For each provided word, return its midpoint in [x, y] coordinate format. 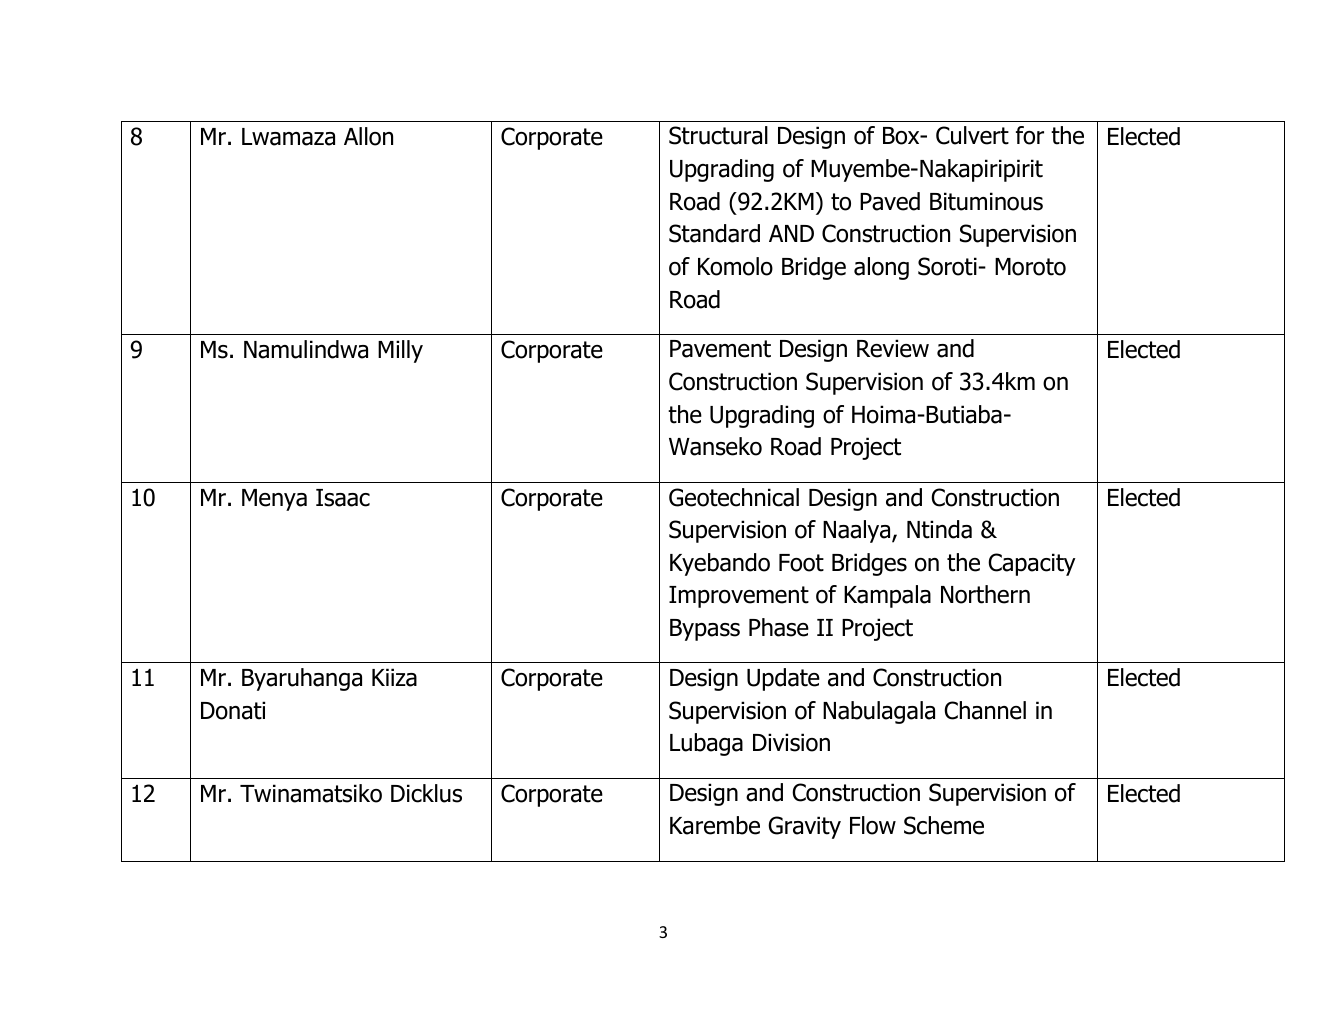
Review [893, 348]
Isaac [343, 498]
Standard [714, 233]
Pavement [720, 349]
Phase [779, 627]
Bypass [705, 630]
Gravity [804, 827]
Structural [718, 135]
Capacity [1032, 564]
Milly [400, 351]
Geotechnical [734, 497]
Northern [985, 594]
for [1030, 135]
